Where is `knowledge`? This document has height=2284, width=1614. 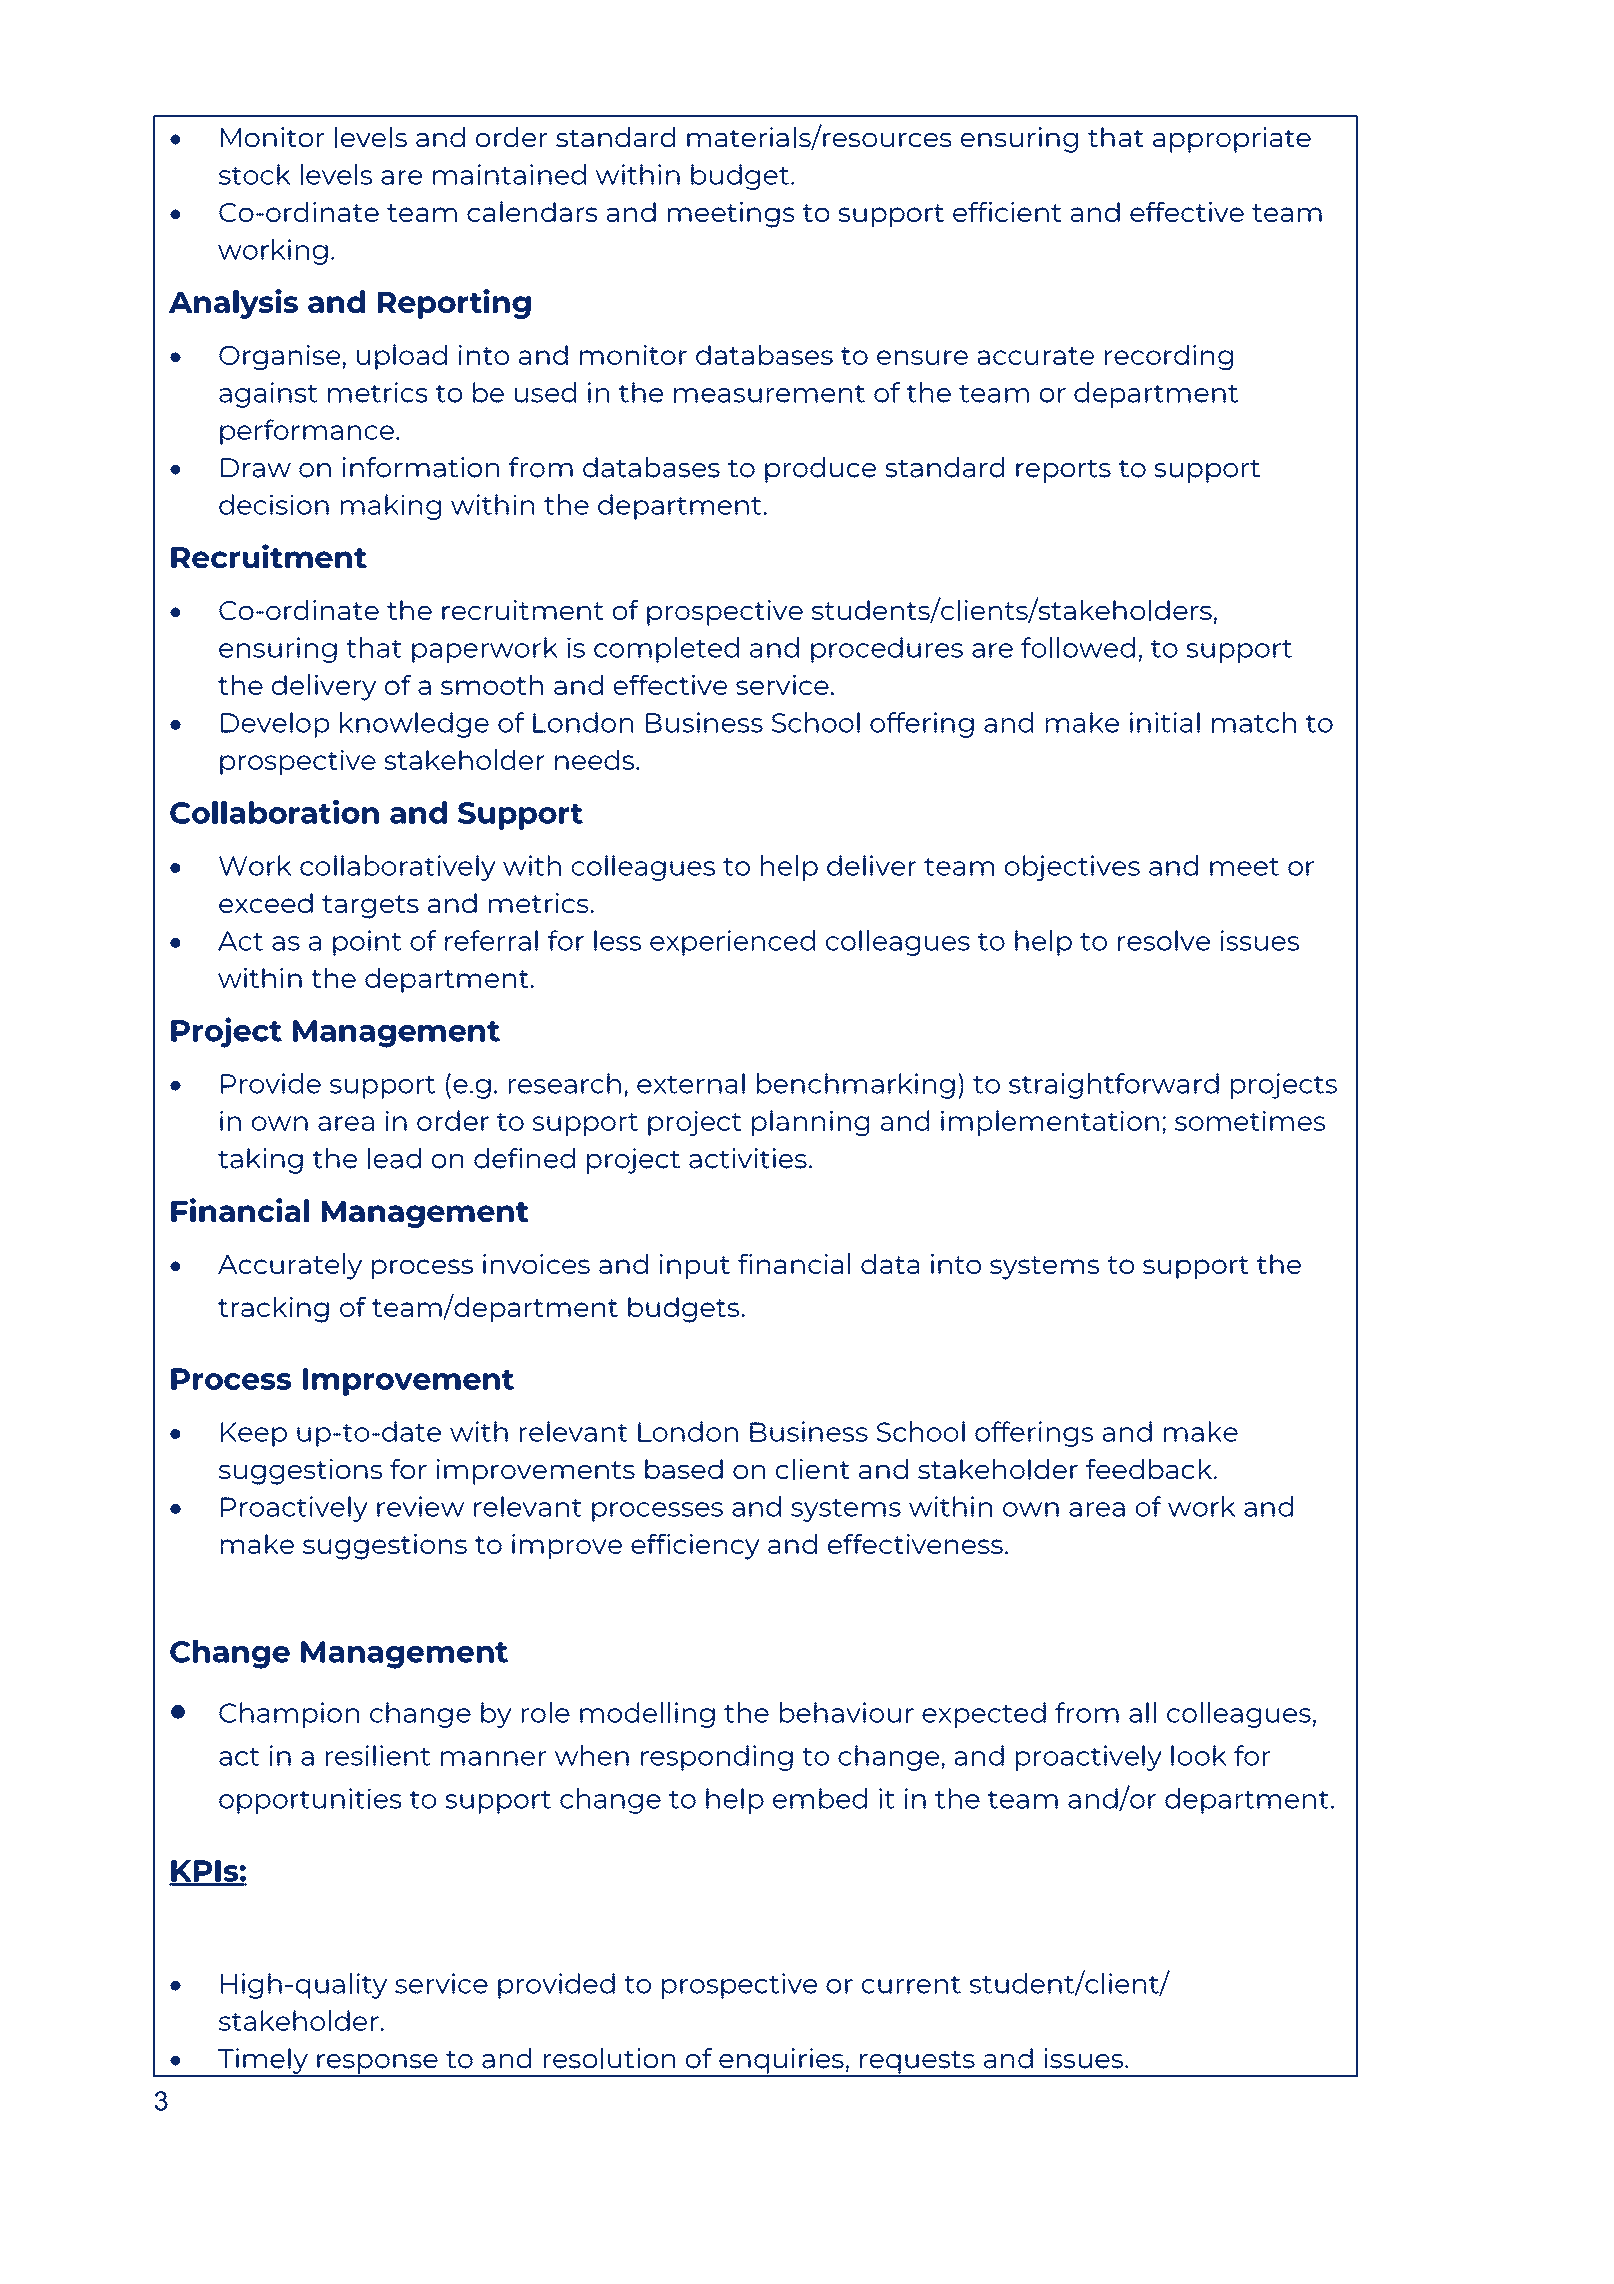
knowledge is located at coordinates (414, 725).
